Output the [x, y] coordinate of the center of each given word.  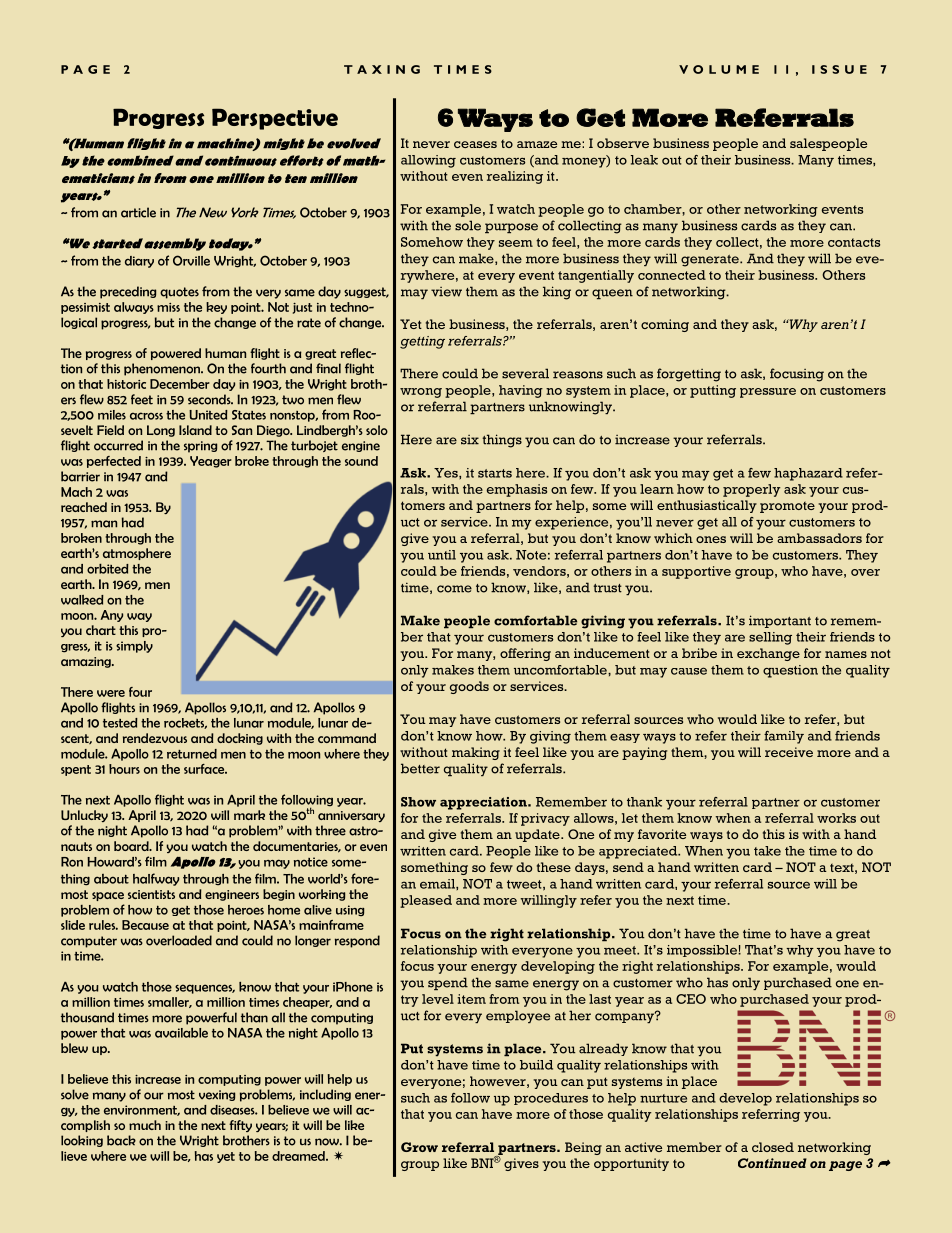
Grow [419, 1147]
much [145, 1125]
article [138, 212]
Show [418, 802]
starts [495, 473]
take [767, 851]
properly [752, 490]
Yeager [211, 462]
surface [205, 769]
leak [644, 160]
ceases [475, 144]
